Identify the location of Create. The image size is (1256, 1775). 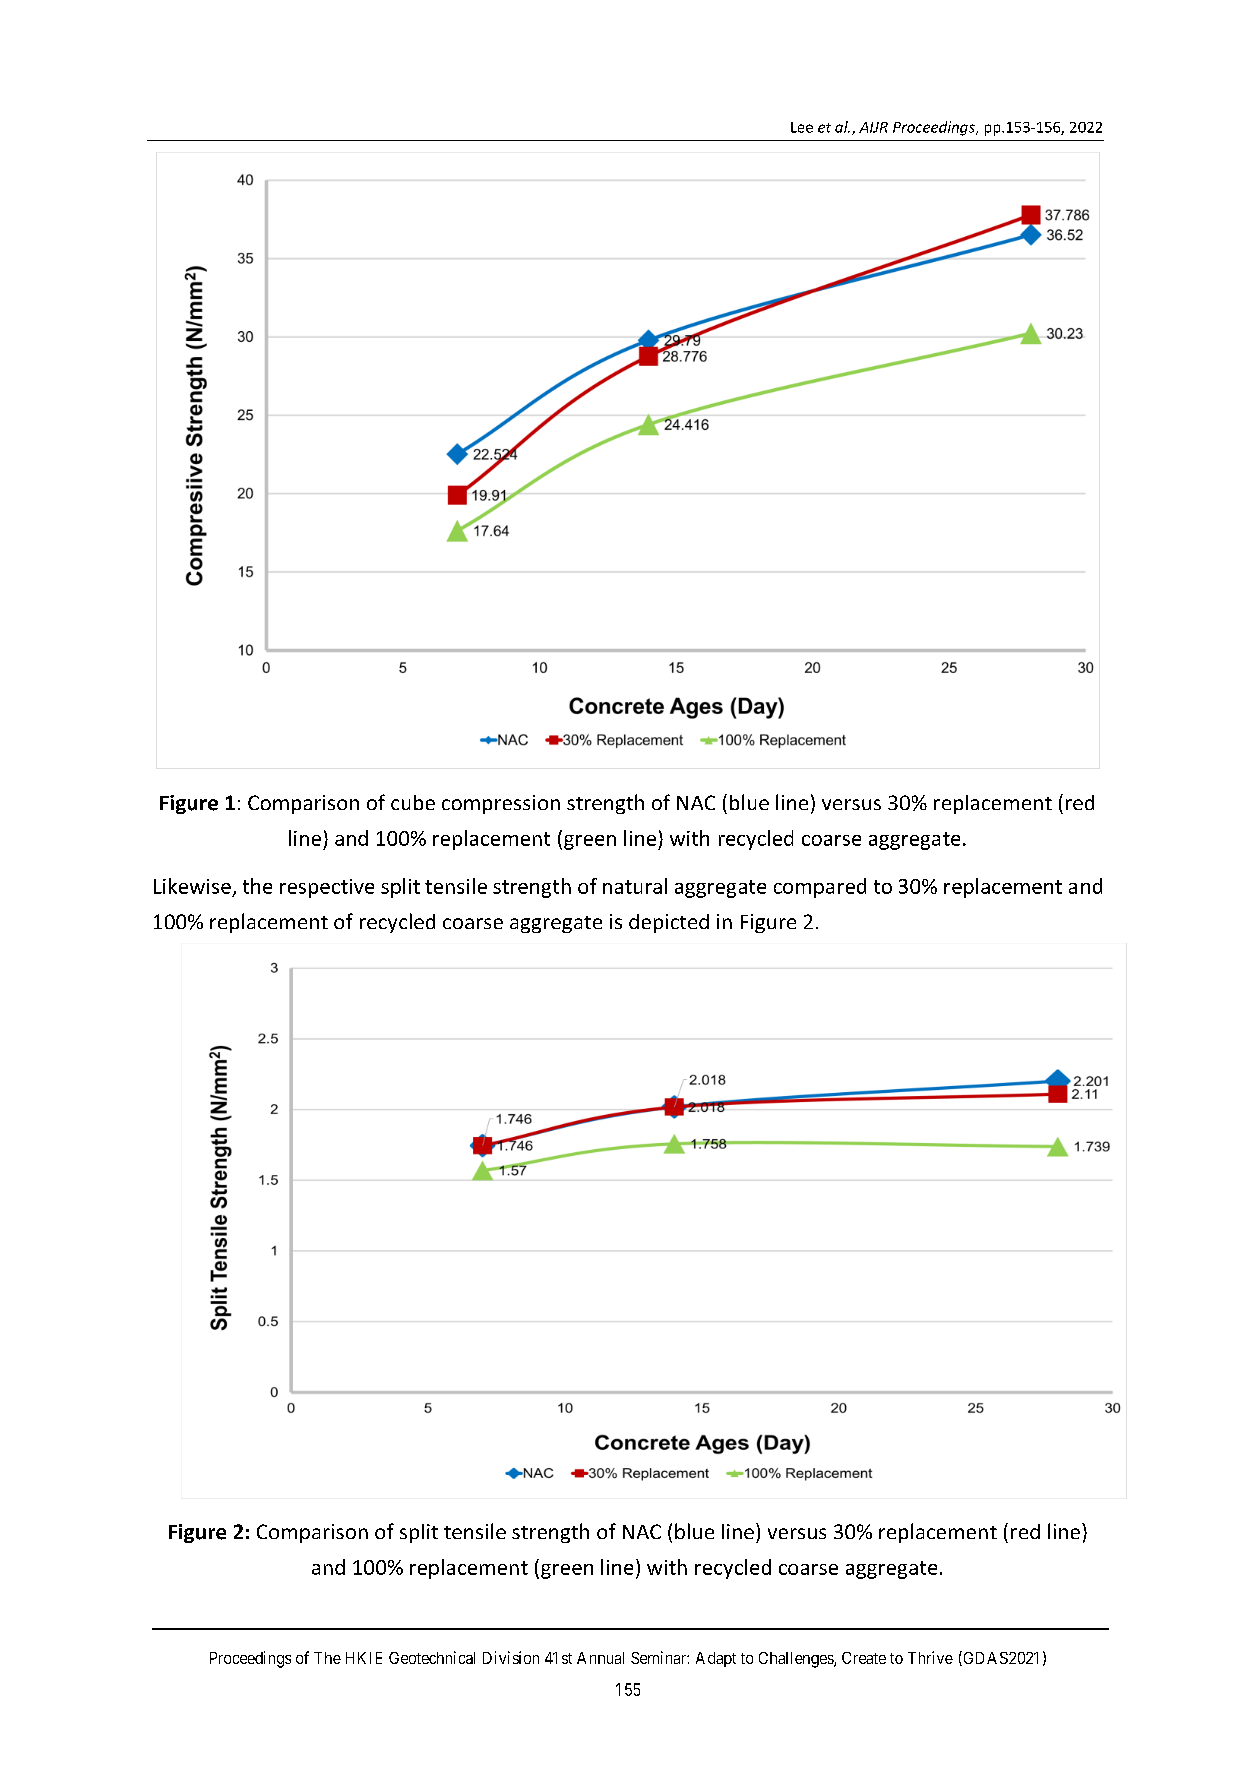
(864, 1658).
